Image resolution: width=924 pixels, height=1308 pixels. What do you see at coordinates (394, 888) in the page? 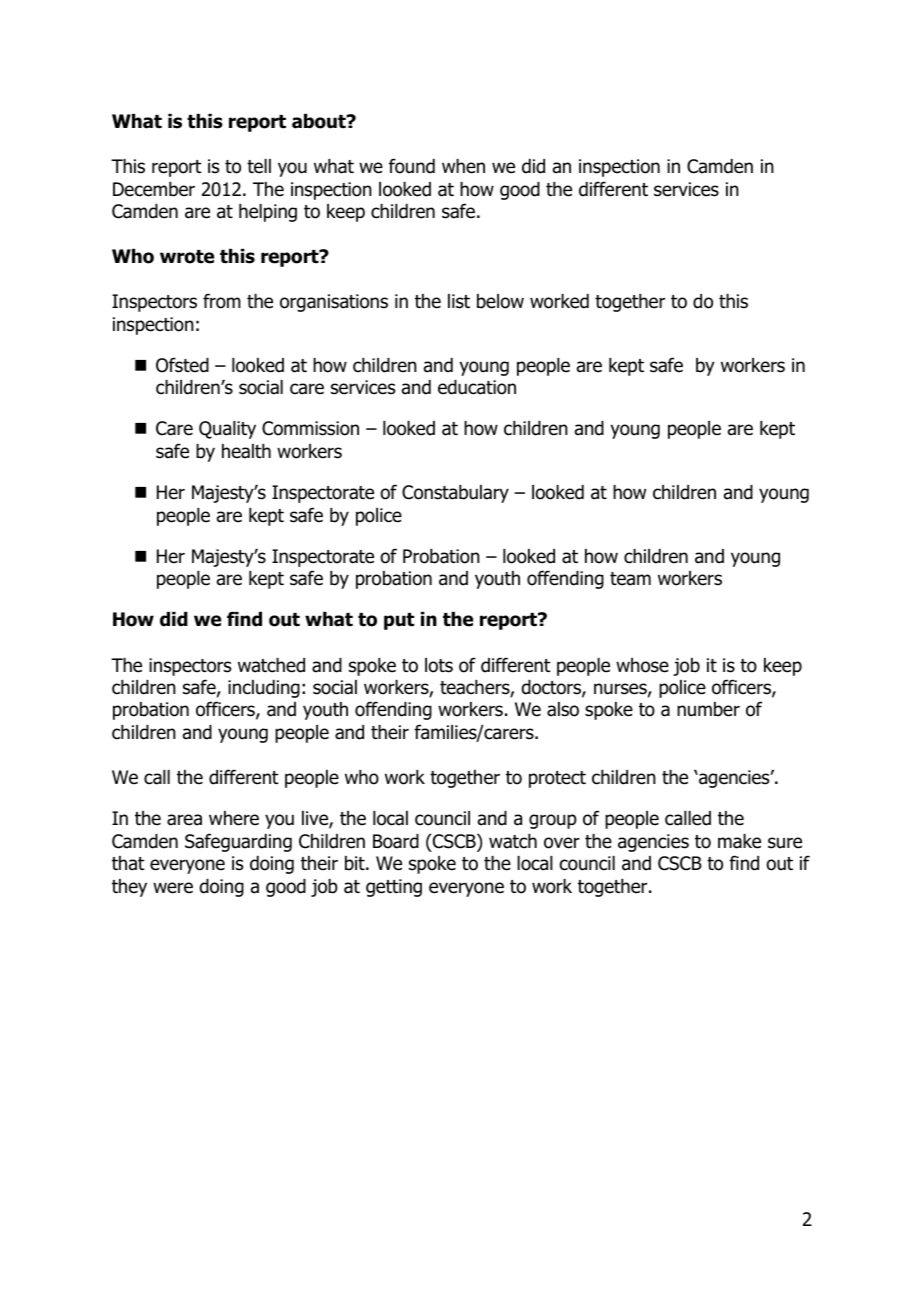
I see `getting` at bounding box center [394, 888].
